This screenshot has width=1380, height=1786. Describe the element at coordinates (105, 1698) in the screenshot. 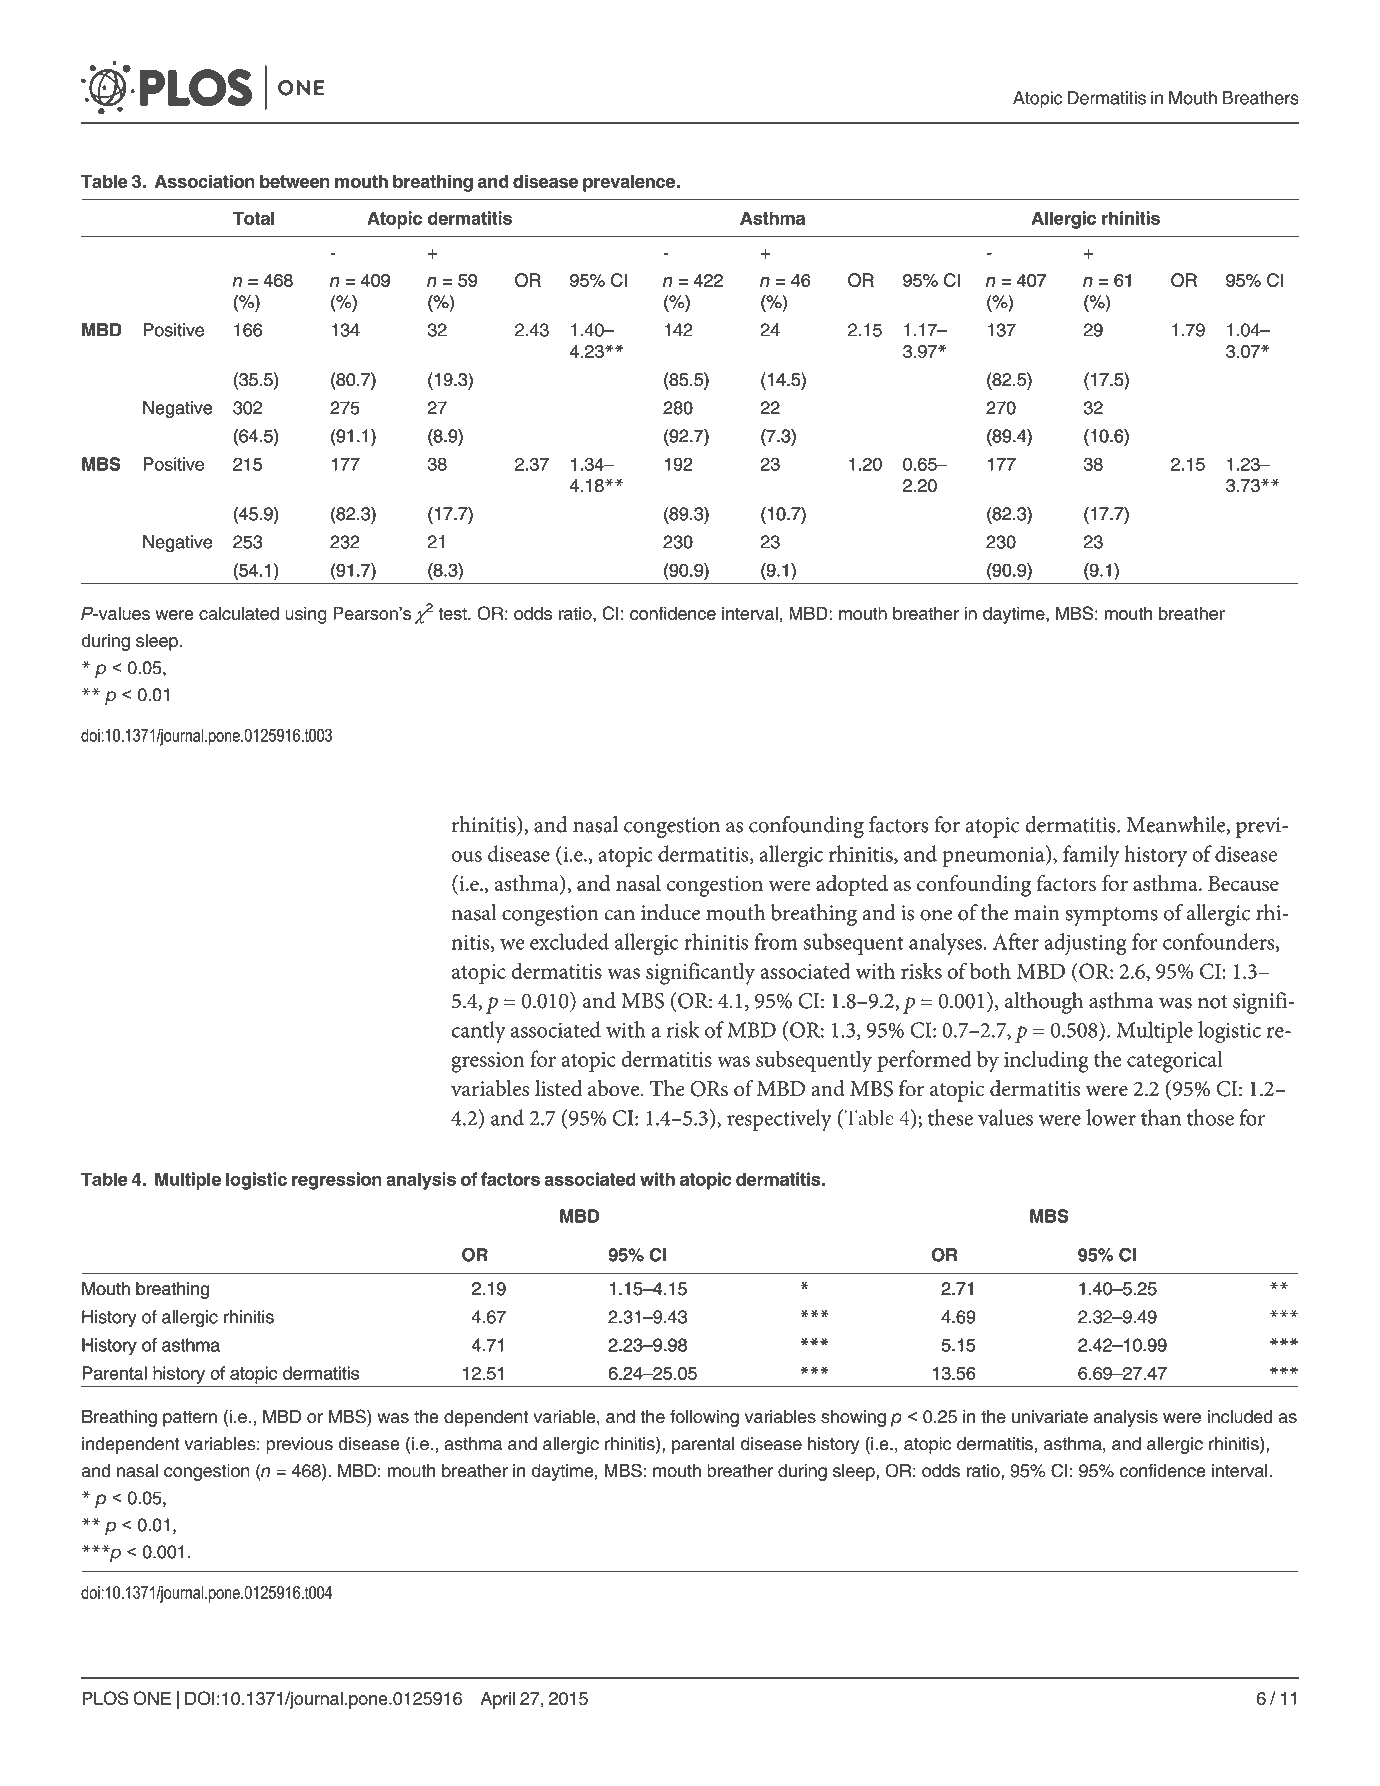

I see `PLOS` at that location.
